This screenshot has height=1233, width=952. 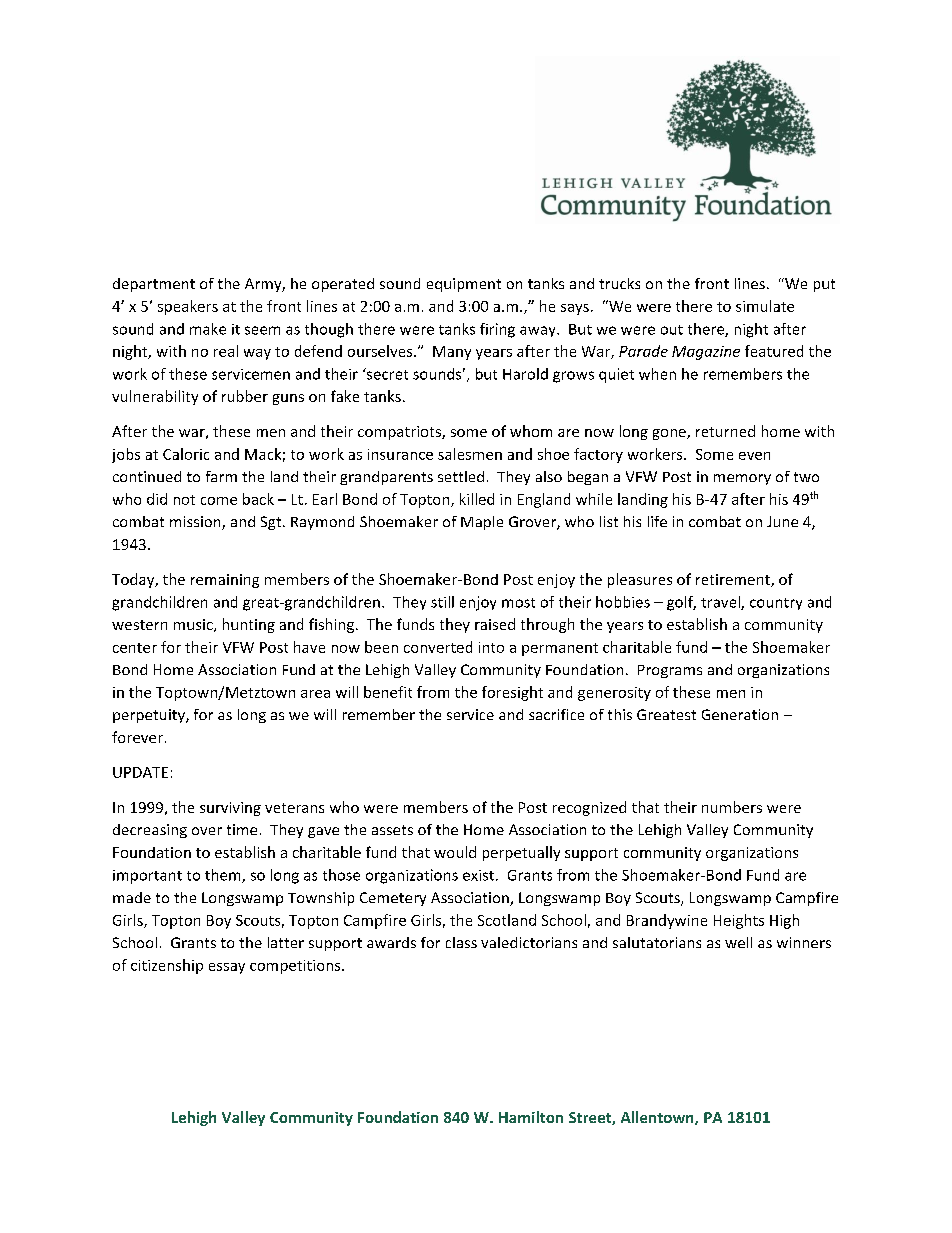 I want to click on exist, so click(x=478, y=875).
